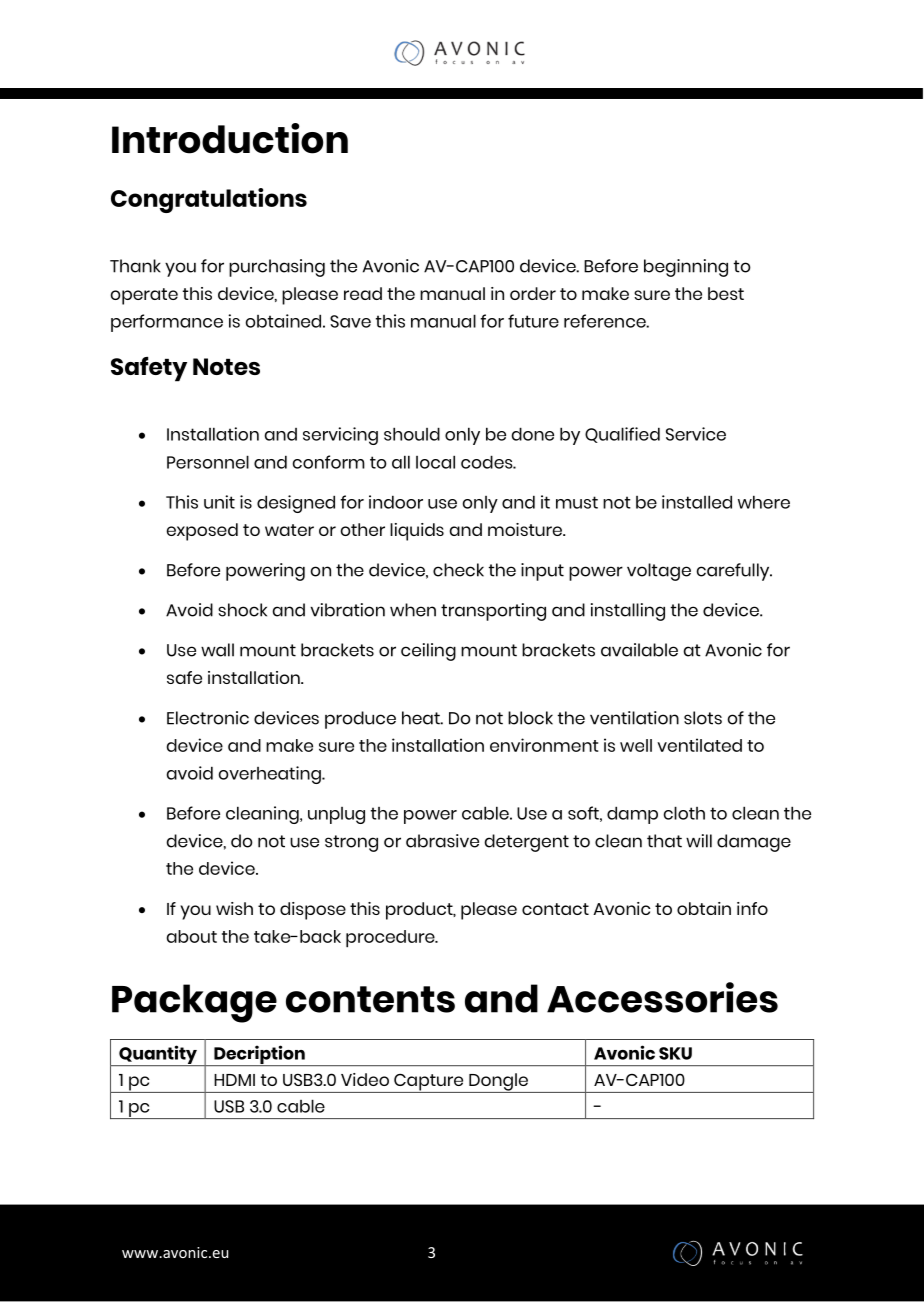 This document has height=1308, width=924. Describe the element at coordinates (429, 1083) in the document. I see `Capture` at that location.
